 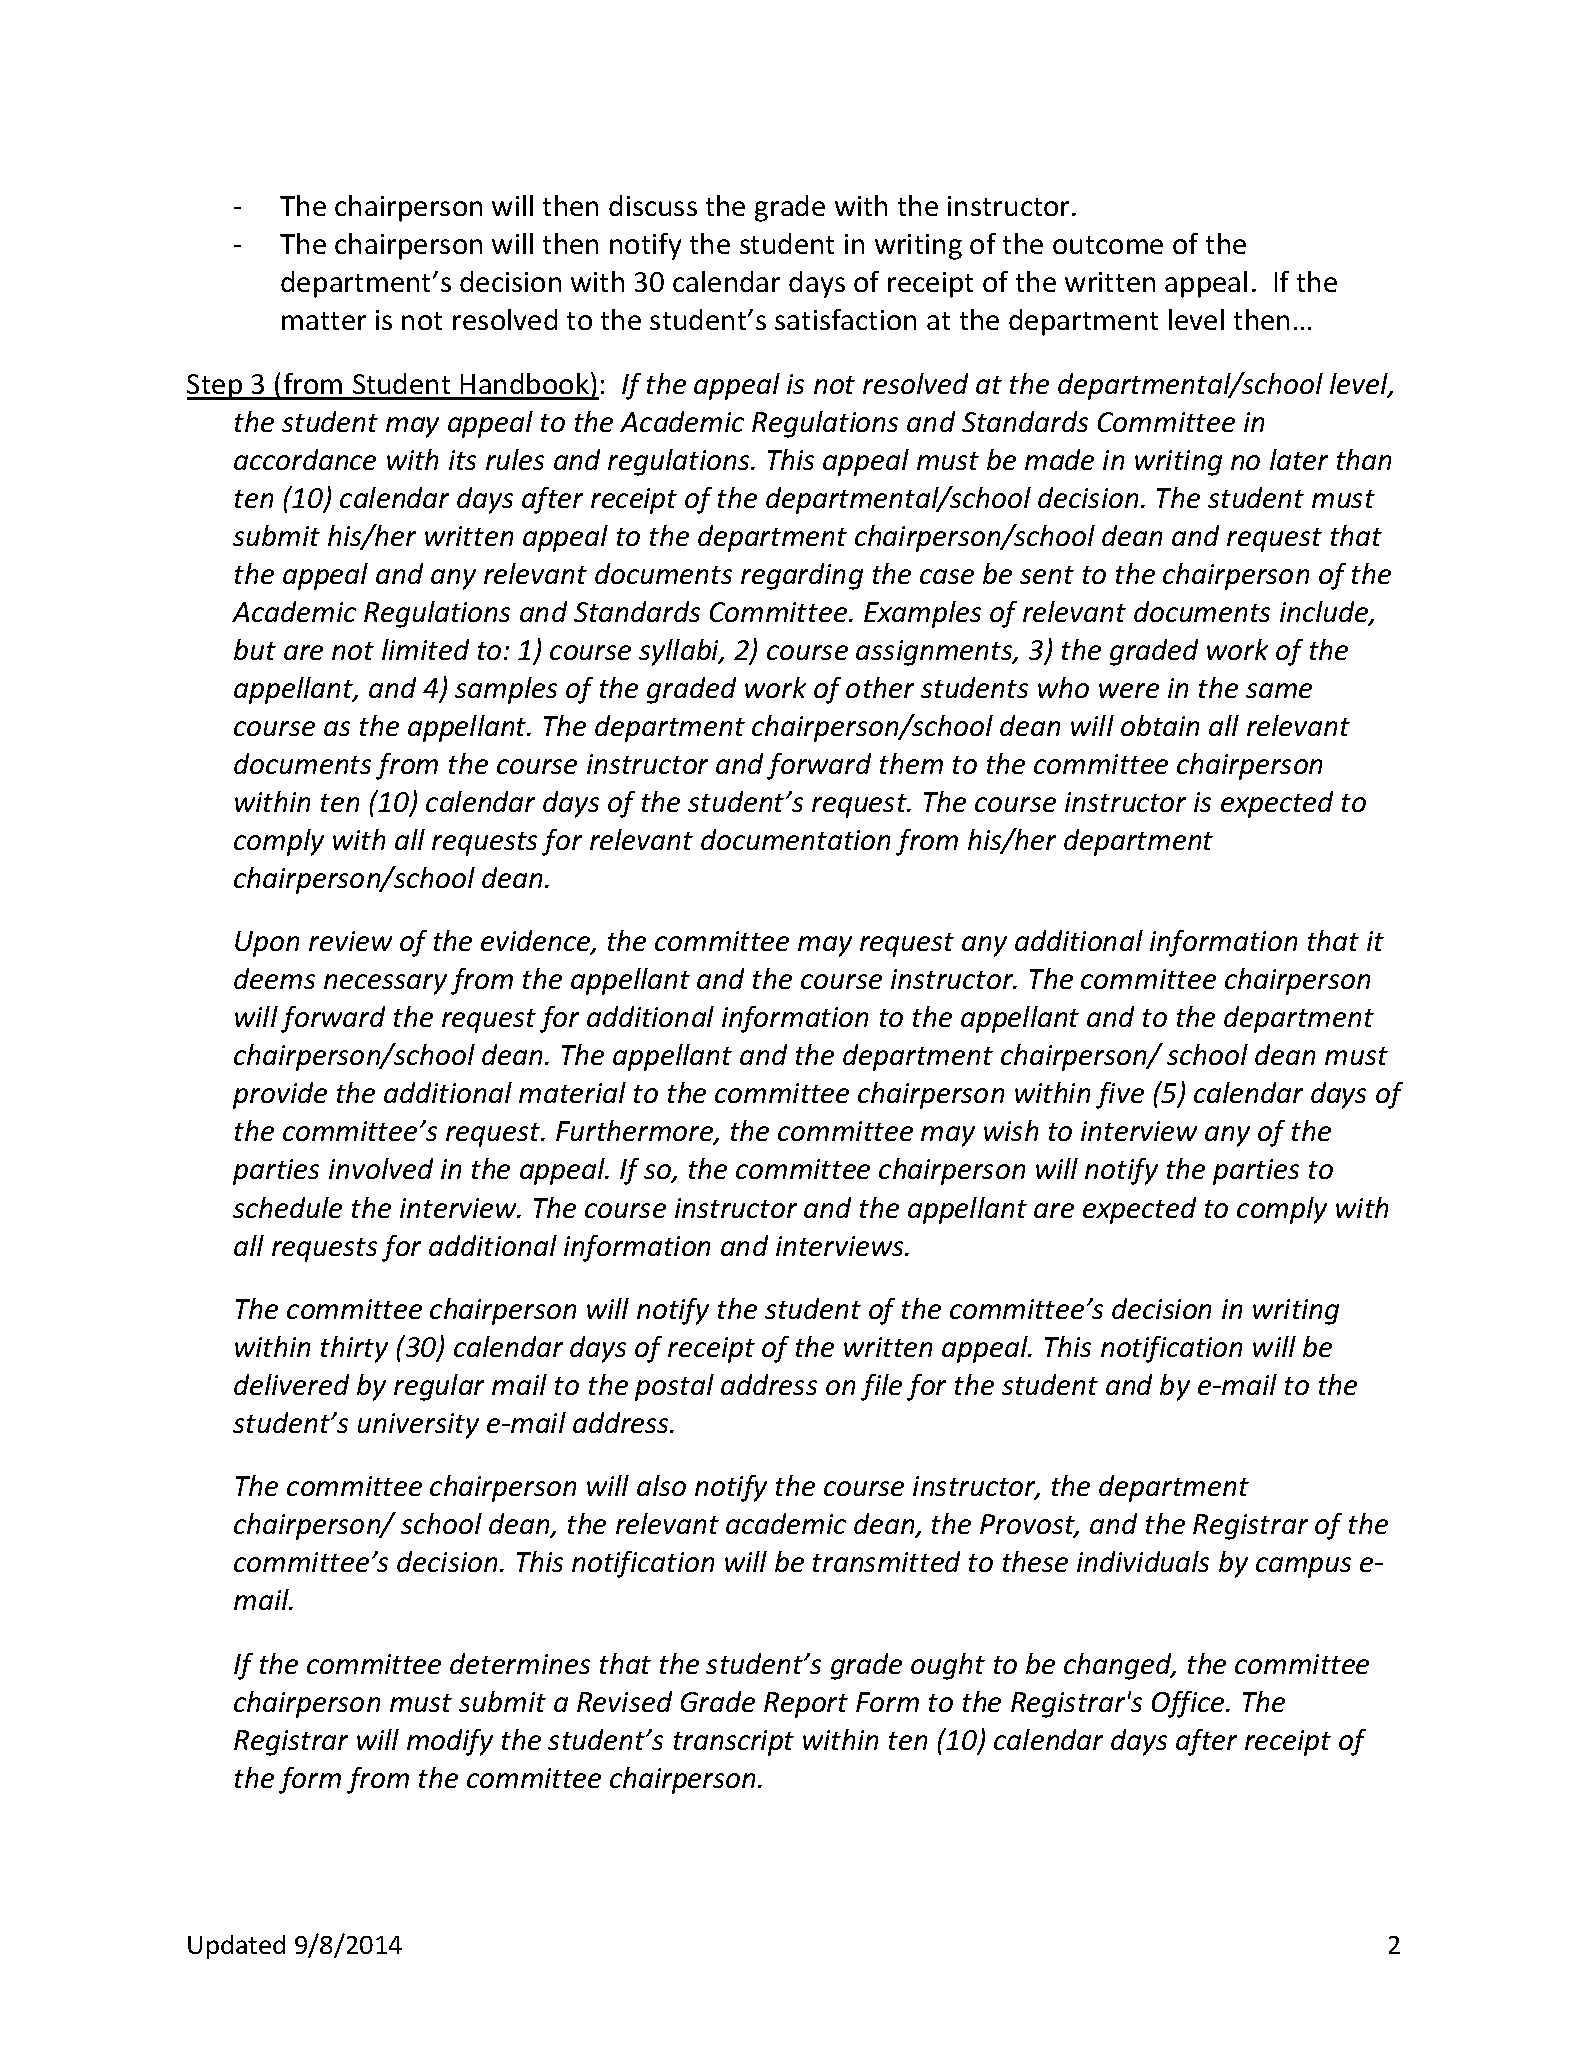 I want to click on Updated, so click(x=236, y=1947).
